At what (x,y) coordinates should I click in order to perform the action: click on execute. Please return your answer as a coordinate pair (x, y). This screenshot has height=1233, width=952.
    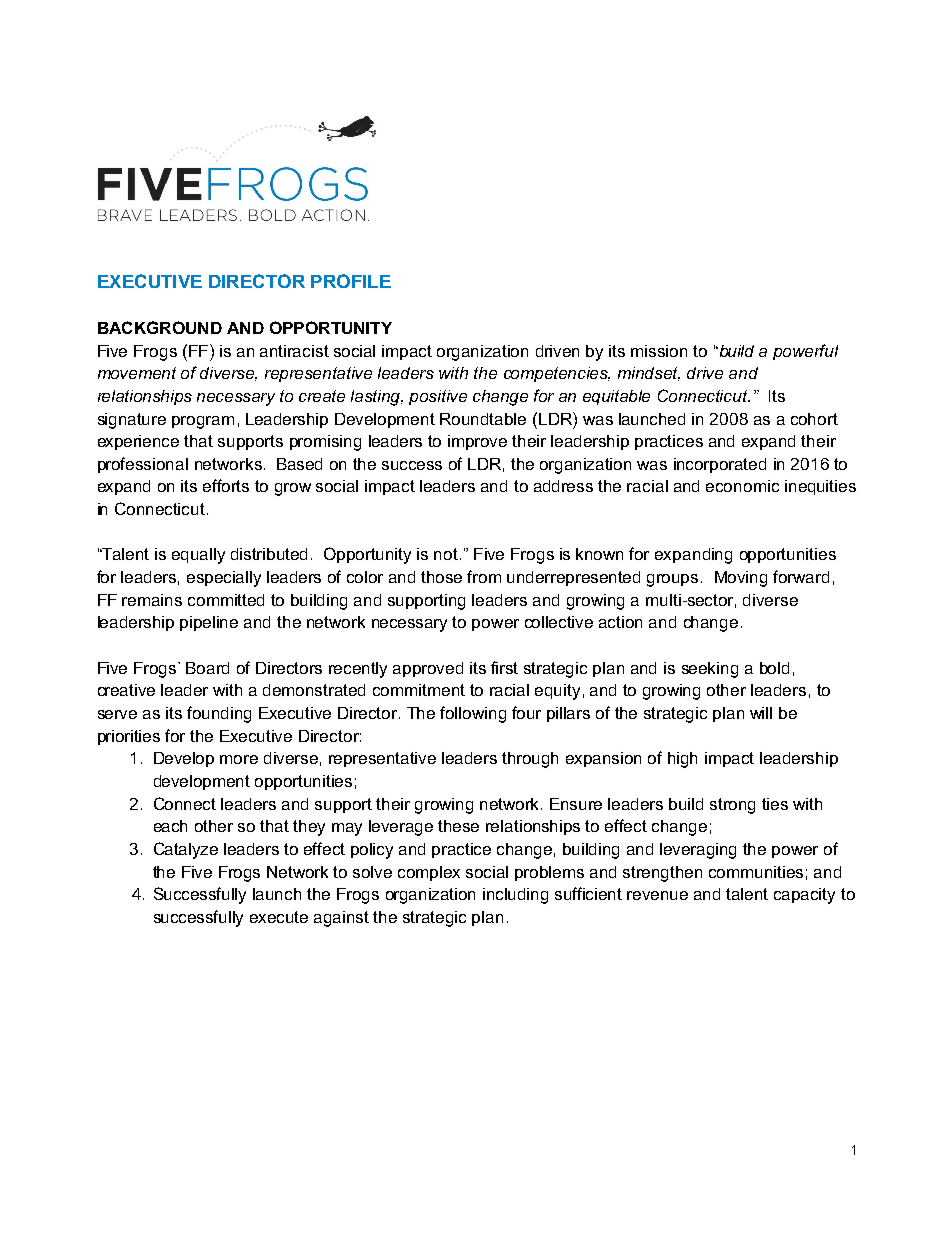
    Looking at the image, I should click on (279, 917).
